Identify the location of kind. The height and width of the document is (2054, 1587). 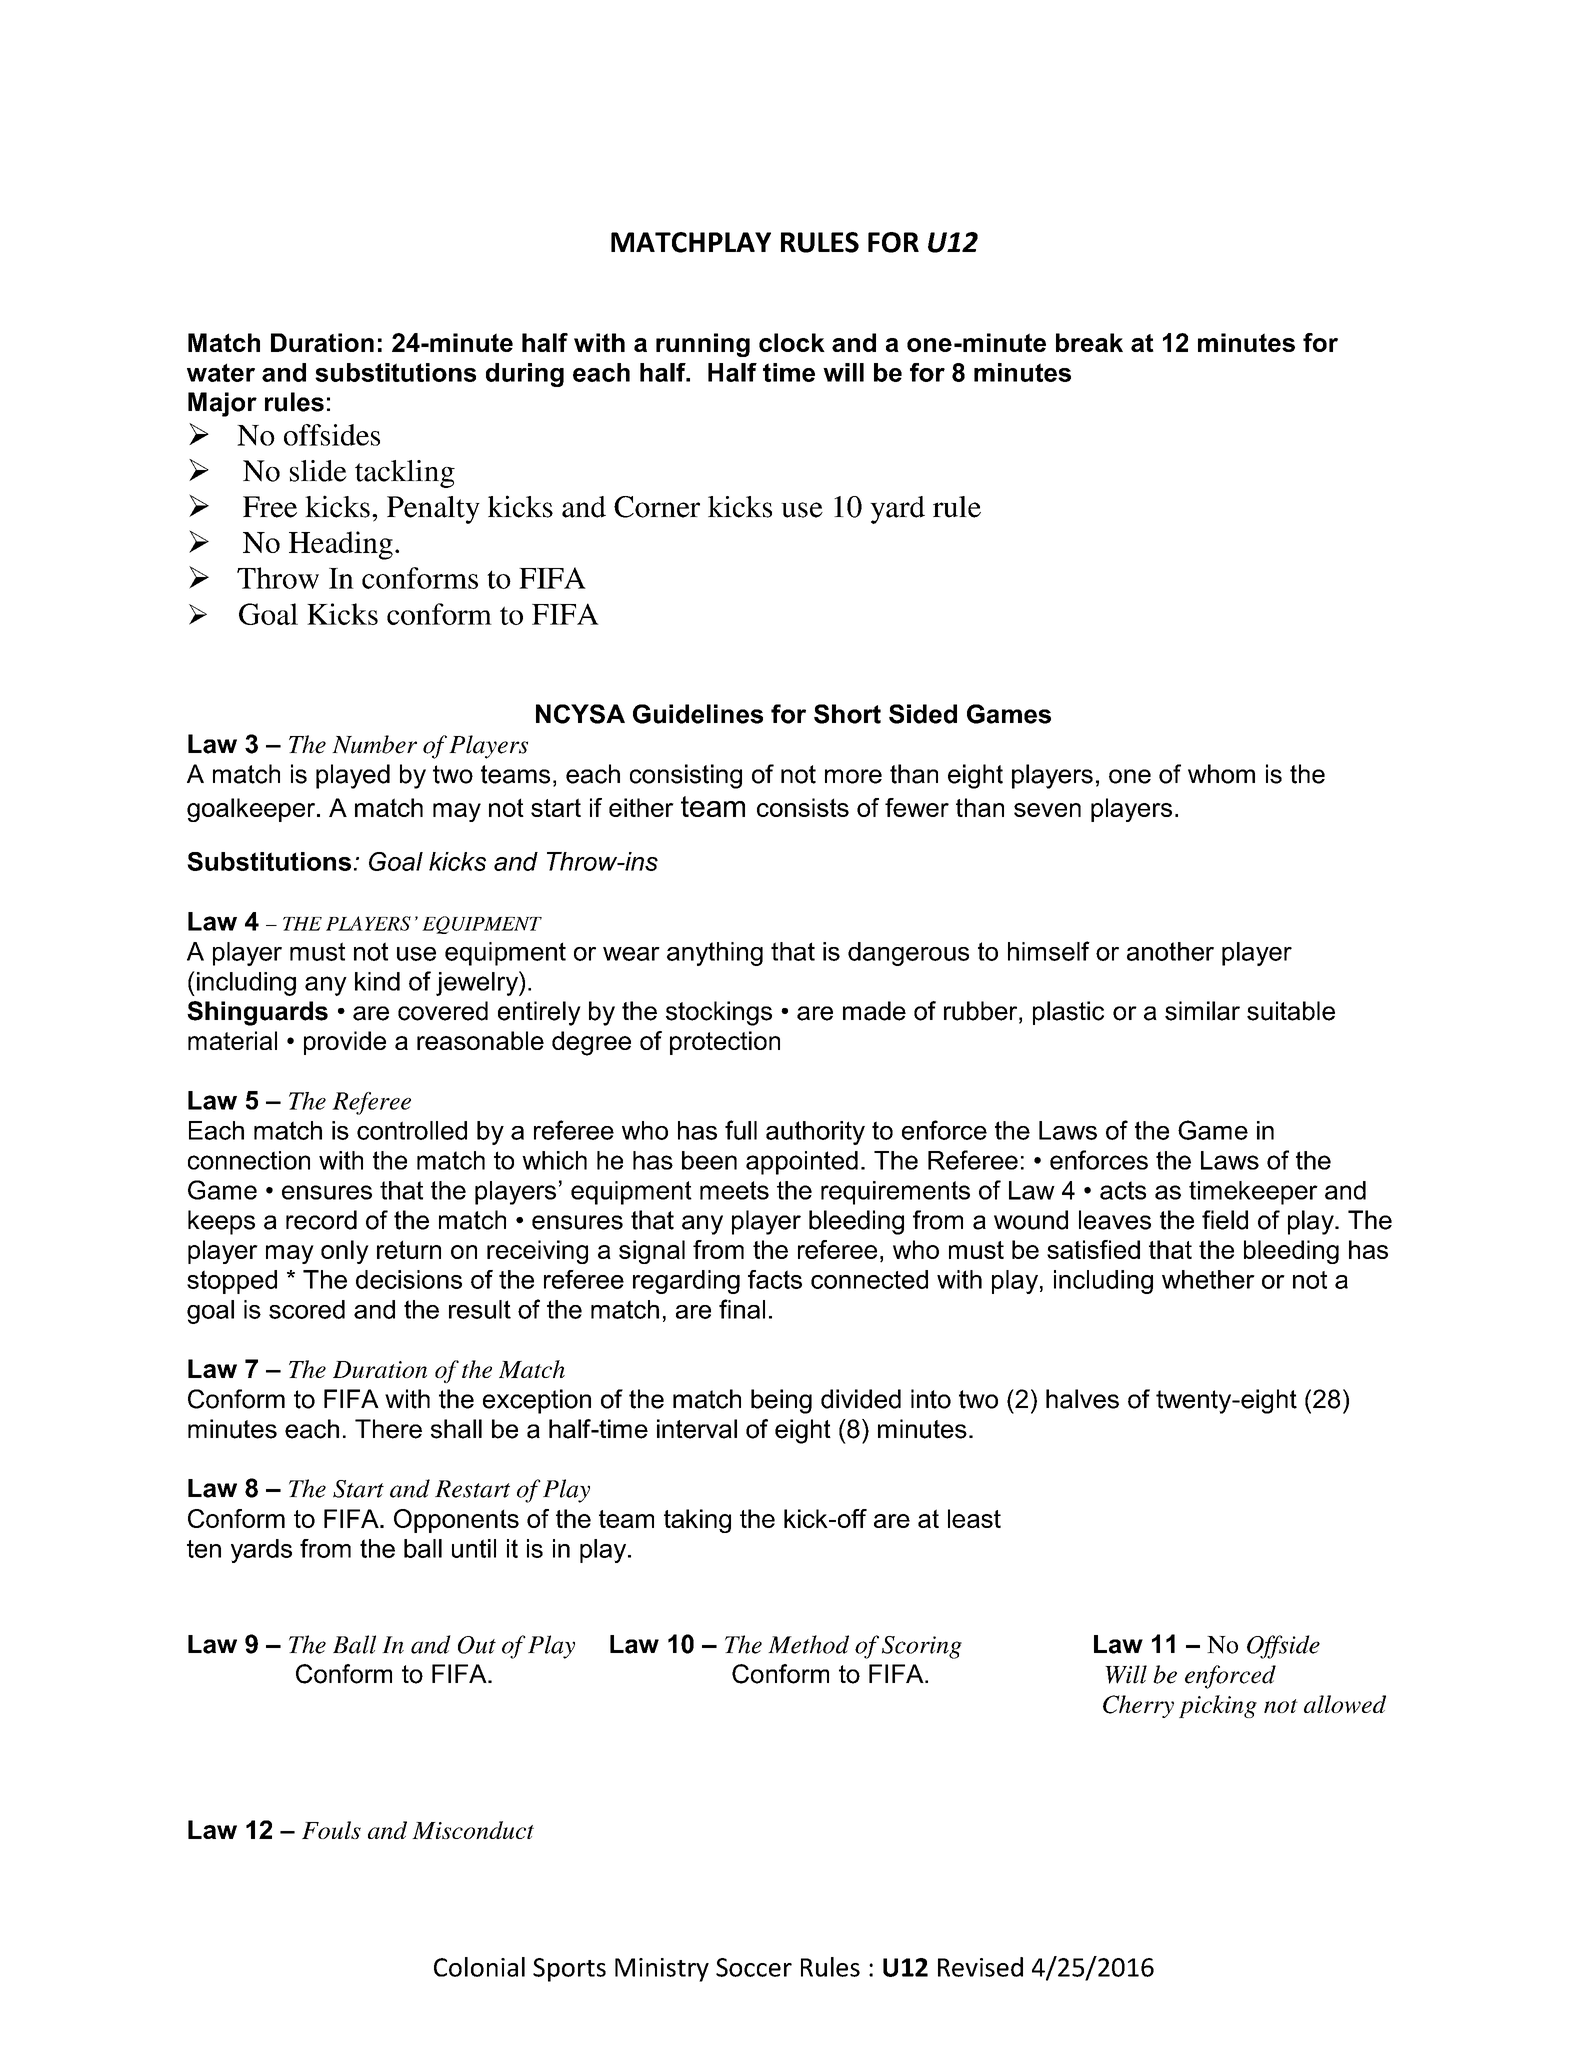
(377, 981).
